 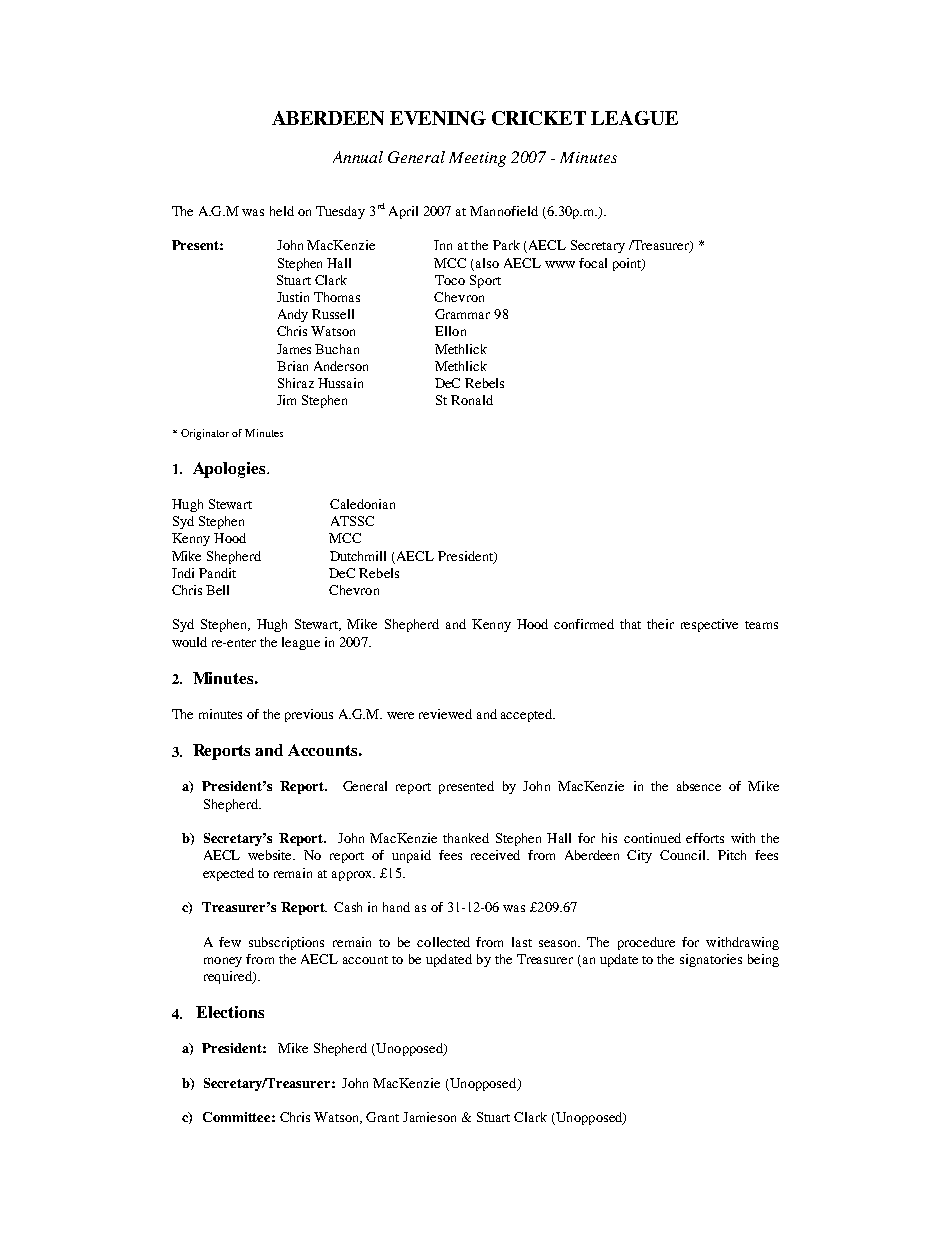 What do you see at coordinates (593, 263) in the screenshot?
I see `focal` at bounding box center [593, 263].
